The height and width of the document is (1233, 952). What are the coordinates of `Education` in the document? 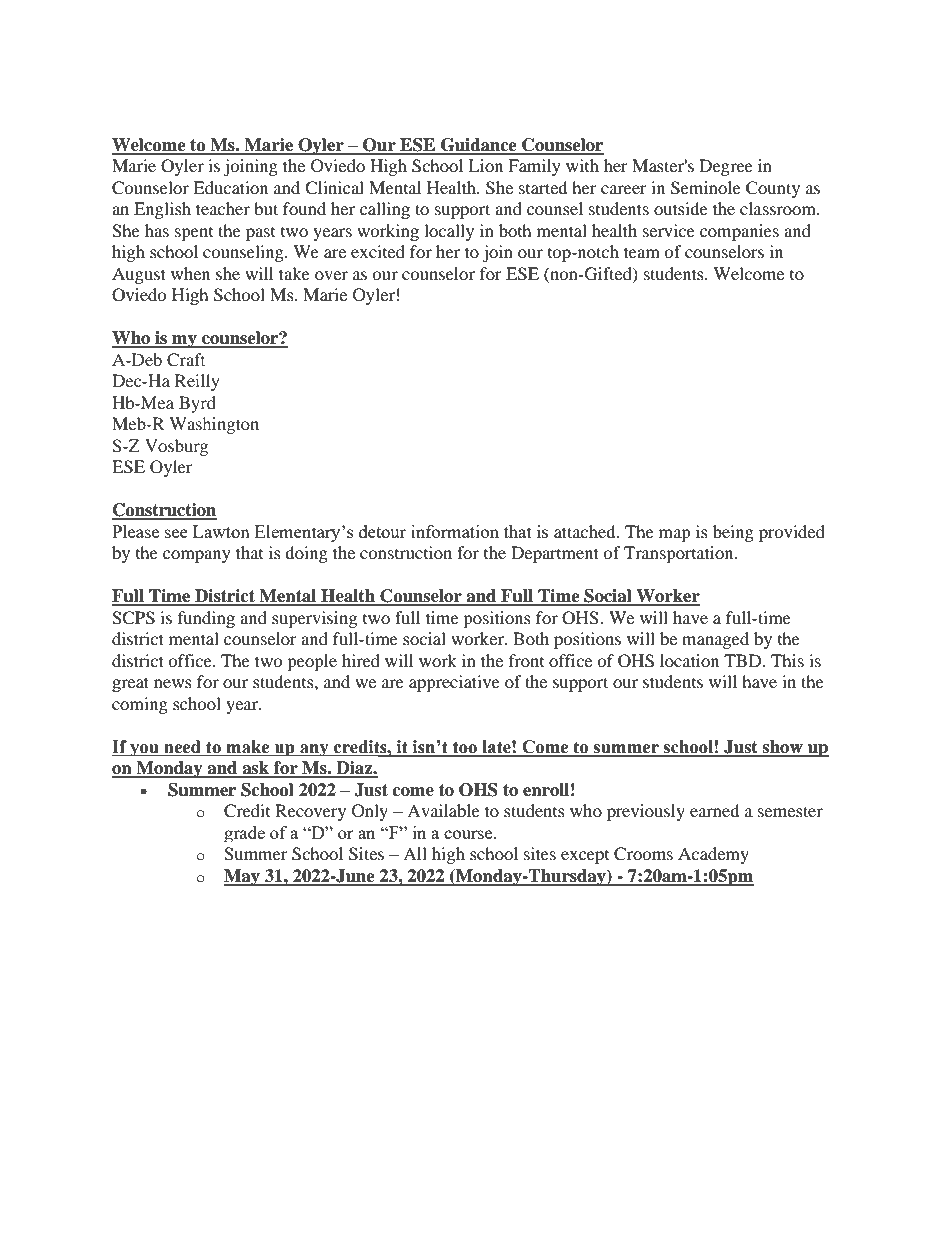 It's located at (230, 187).
